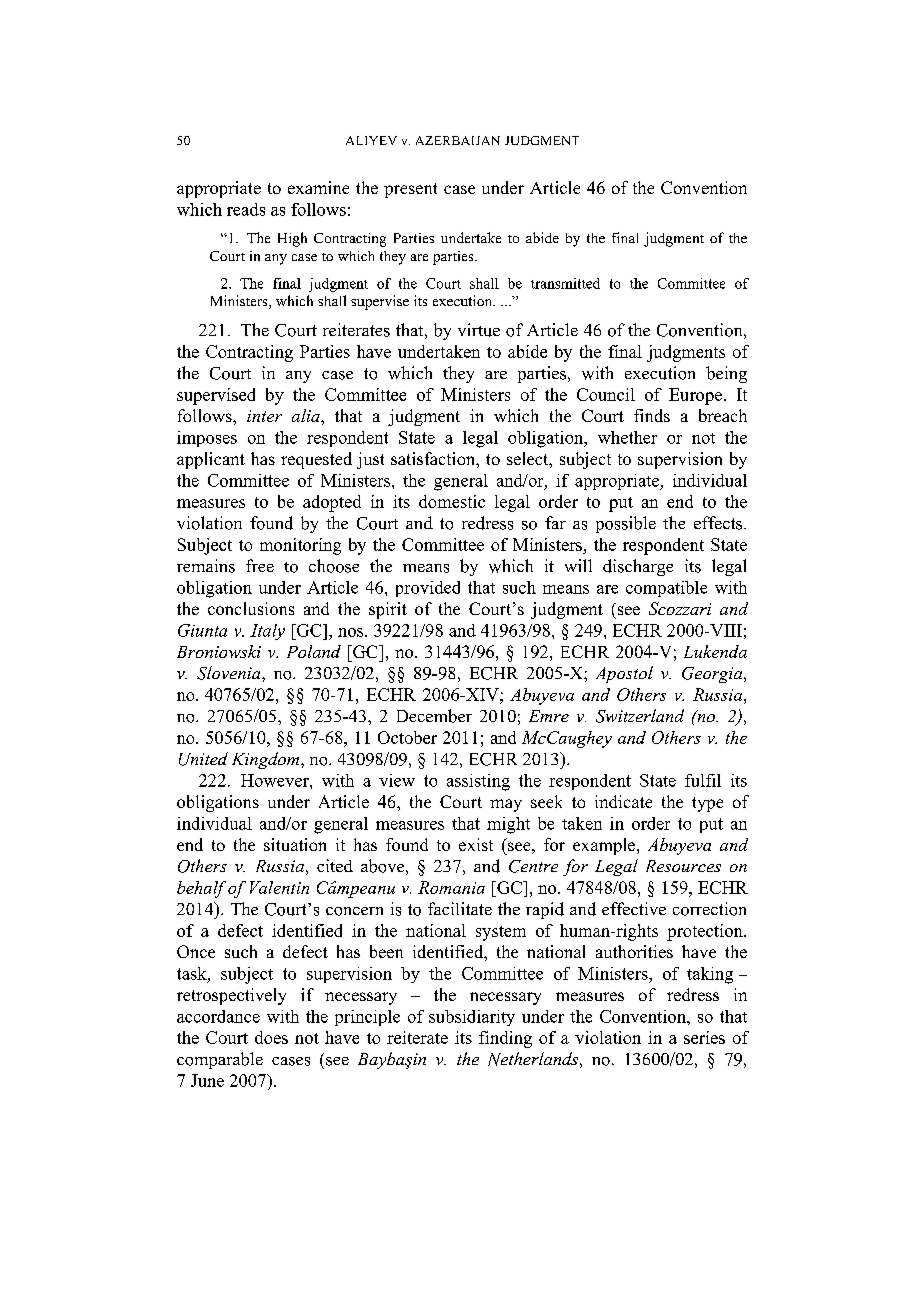  Describe the element at coordinates (246, 209) in the screenshot. I see `reads` at that location.
